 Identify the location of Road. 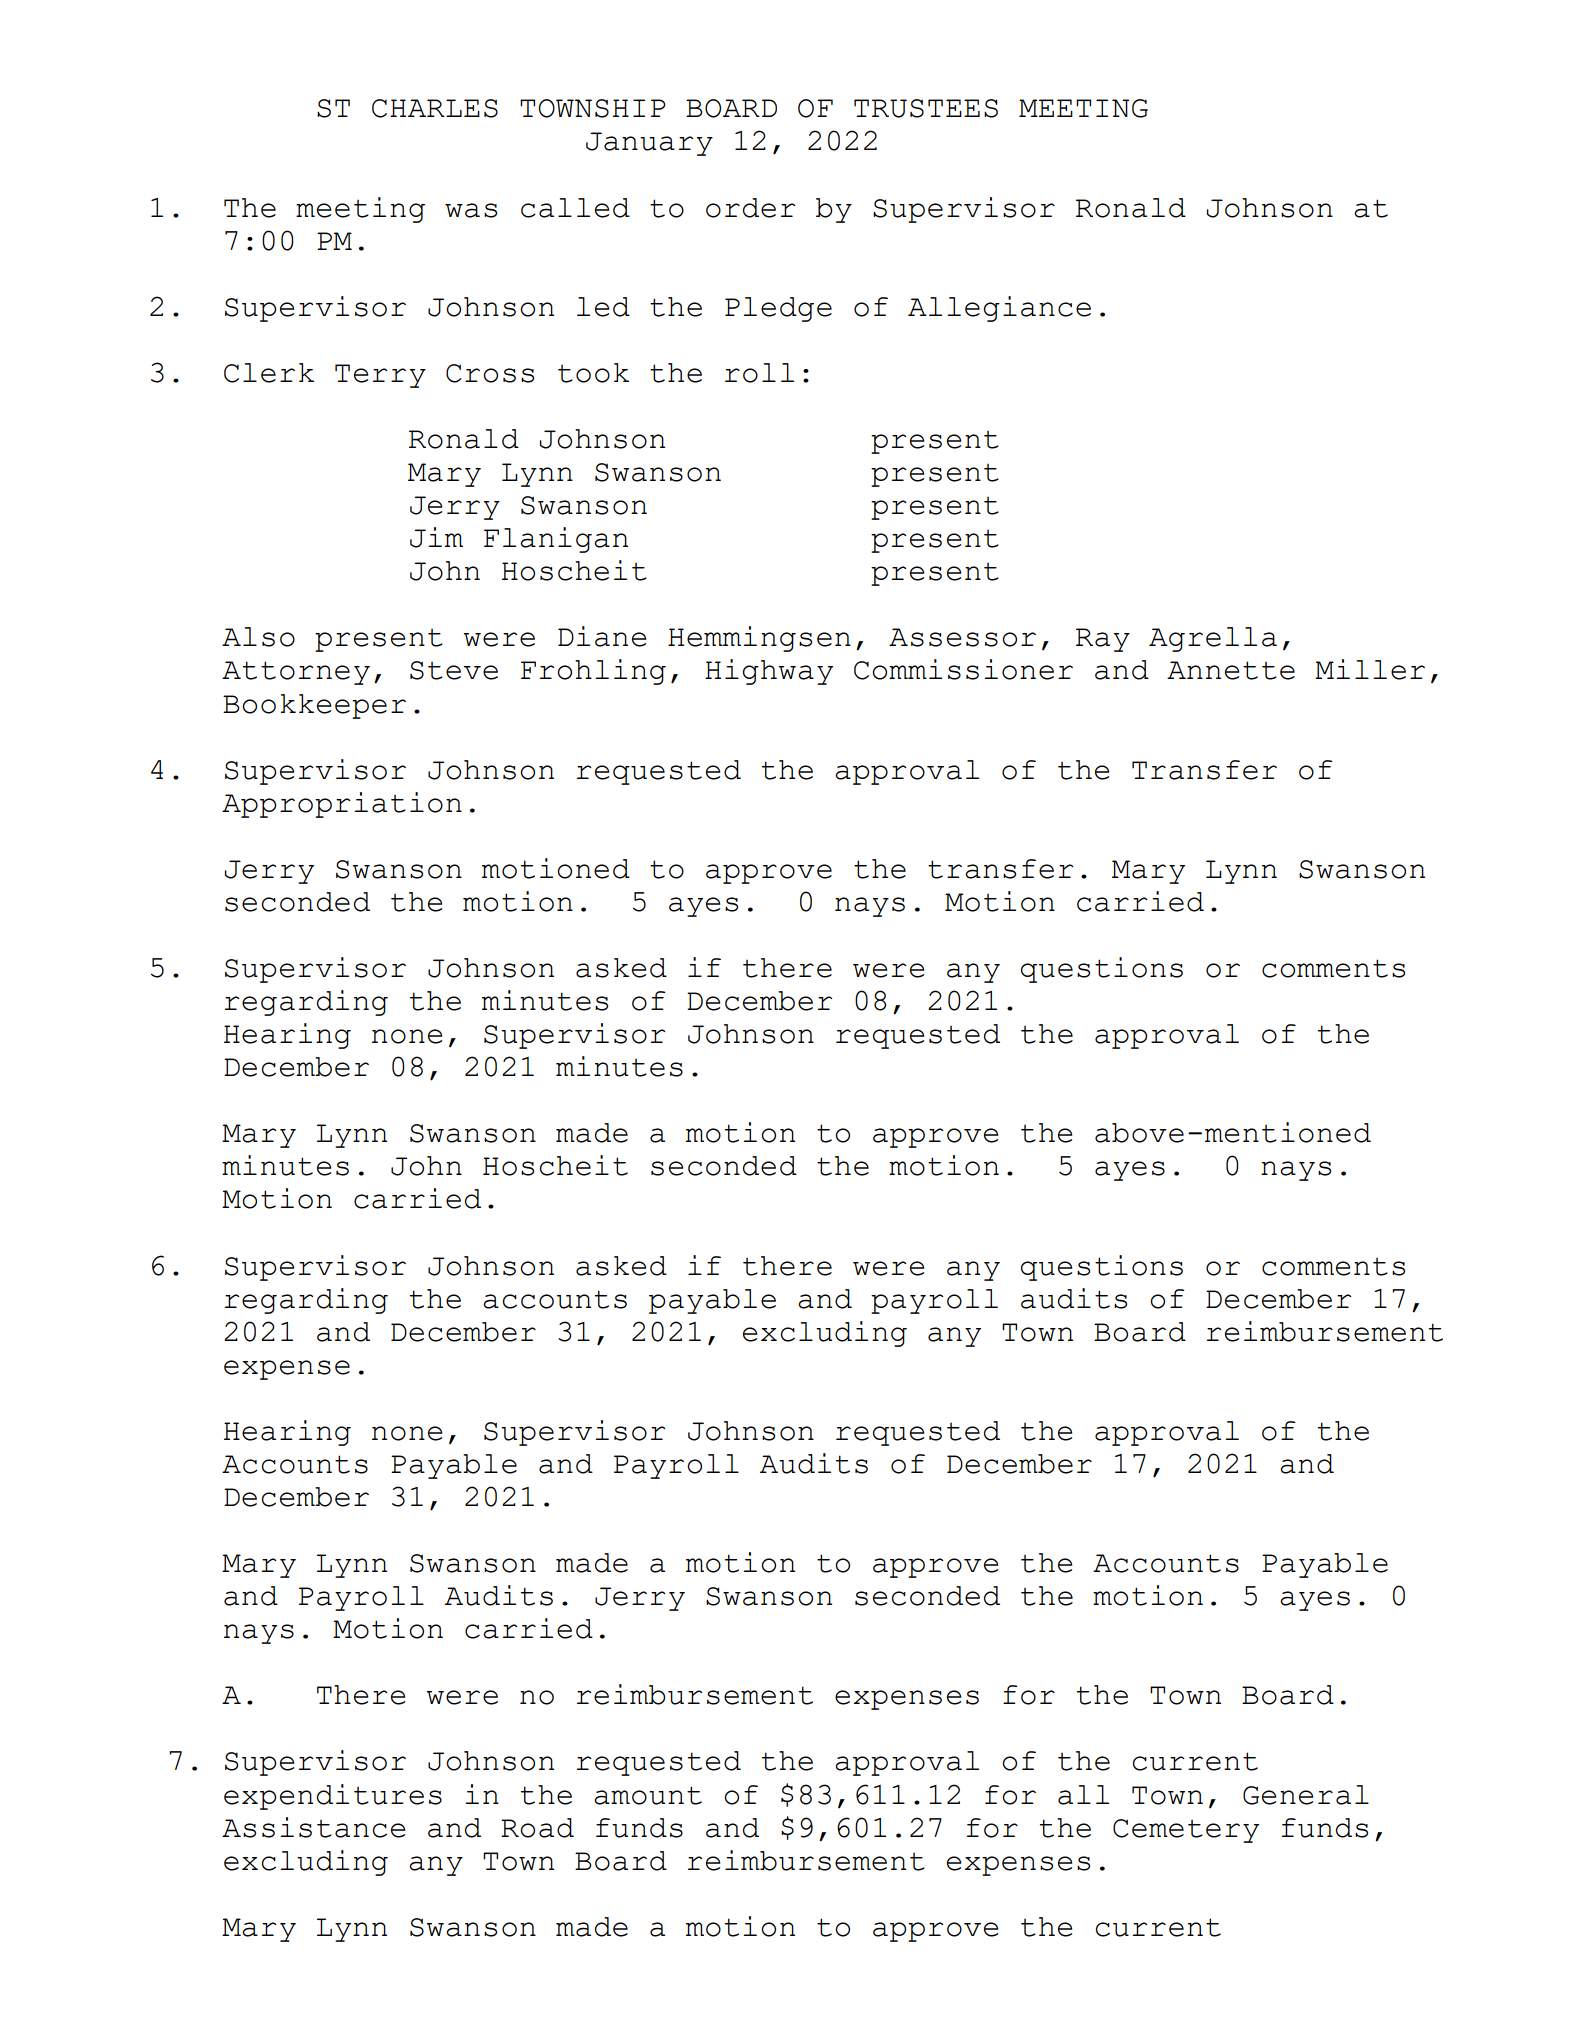
(537, 1828).
